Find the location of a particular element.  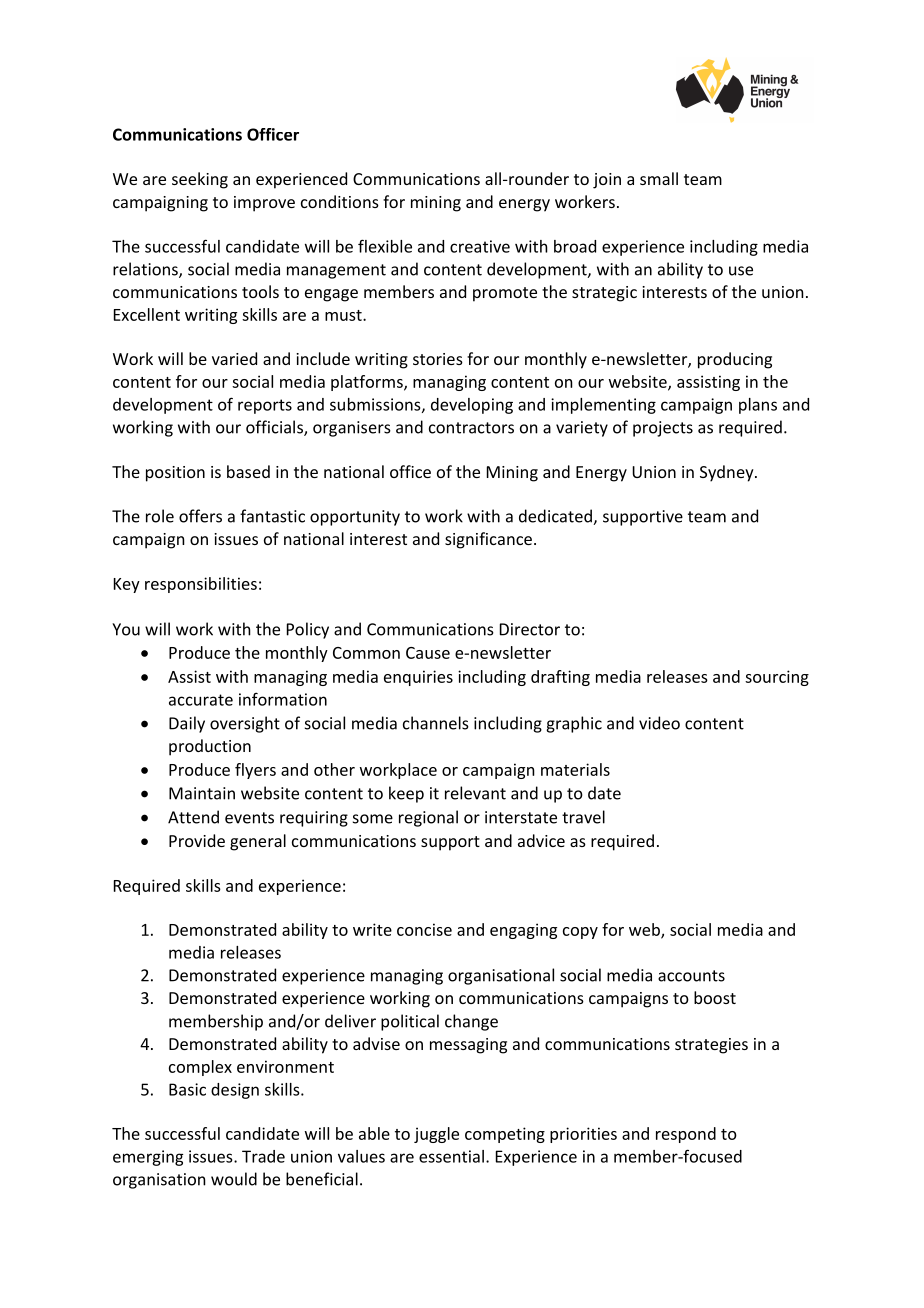

small is located at coordinates (659, 178).
